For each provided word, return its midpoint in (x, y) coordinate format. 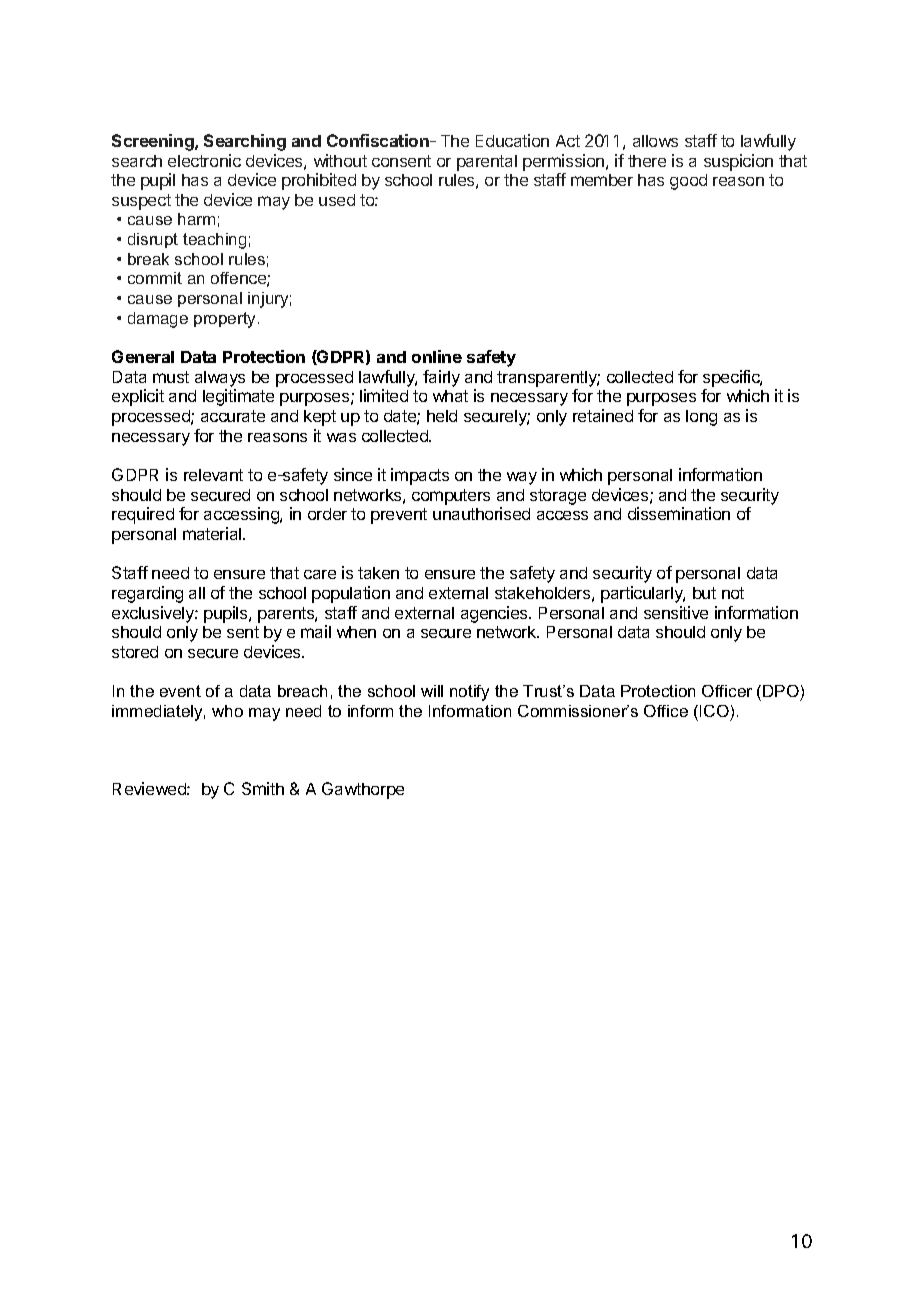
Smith (263, 788)
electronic (204, 160)
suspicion (738, 162)
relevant (213, 475)
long (701, 418)
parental (487, 163)
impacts (420, 476)
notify (469, 693)
